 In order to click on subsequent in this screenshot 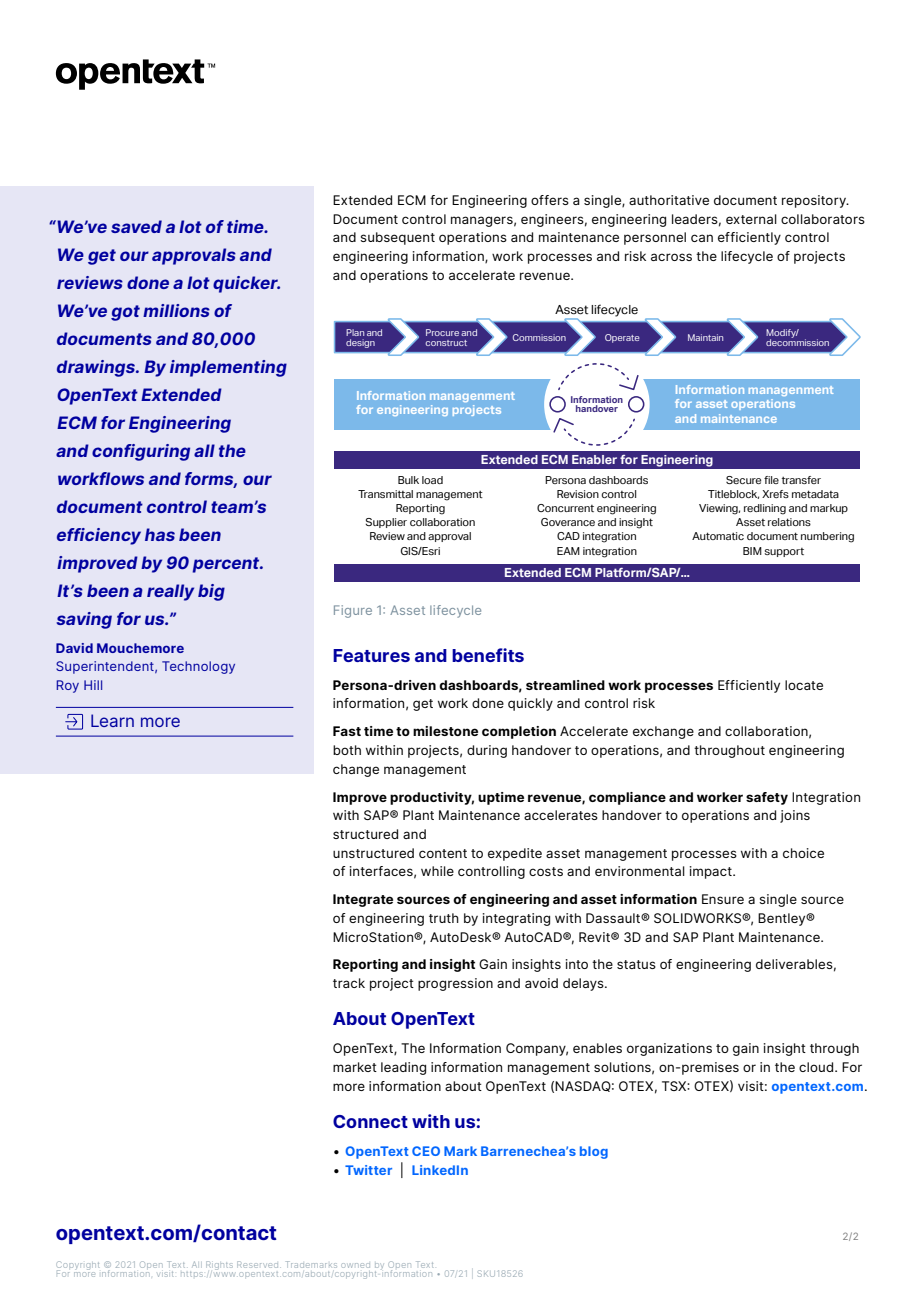, I will do `click(397, 238)`.
